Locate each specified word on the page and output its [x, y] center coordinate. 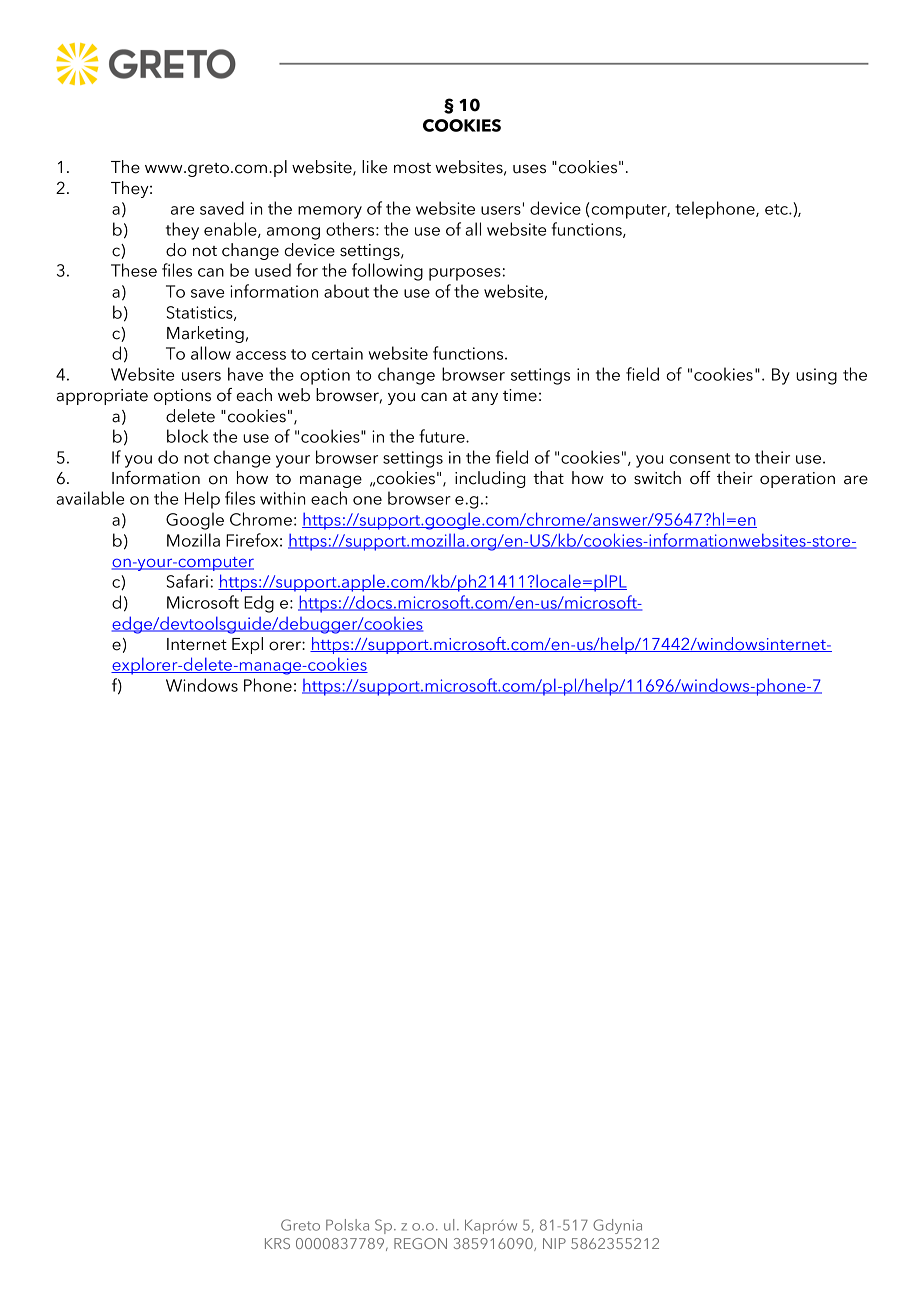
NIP [554, 1243]
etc [777, 209]
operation [797, 480]
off [700, 478]
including [490, 479]
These [134, 270]
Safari [187, 581]
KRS [277, 1243]
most [412, 168]
